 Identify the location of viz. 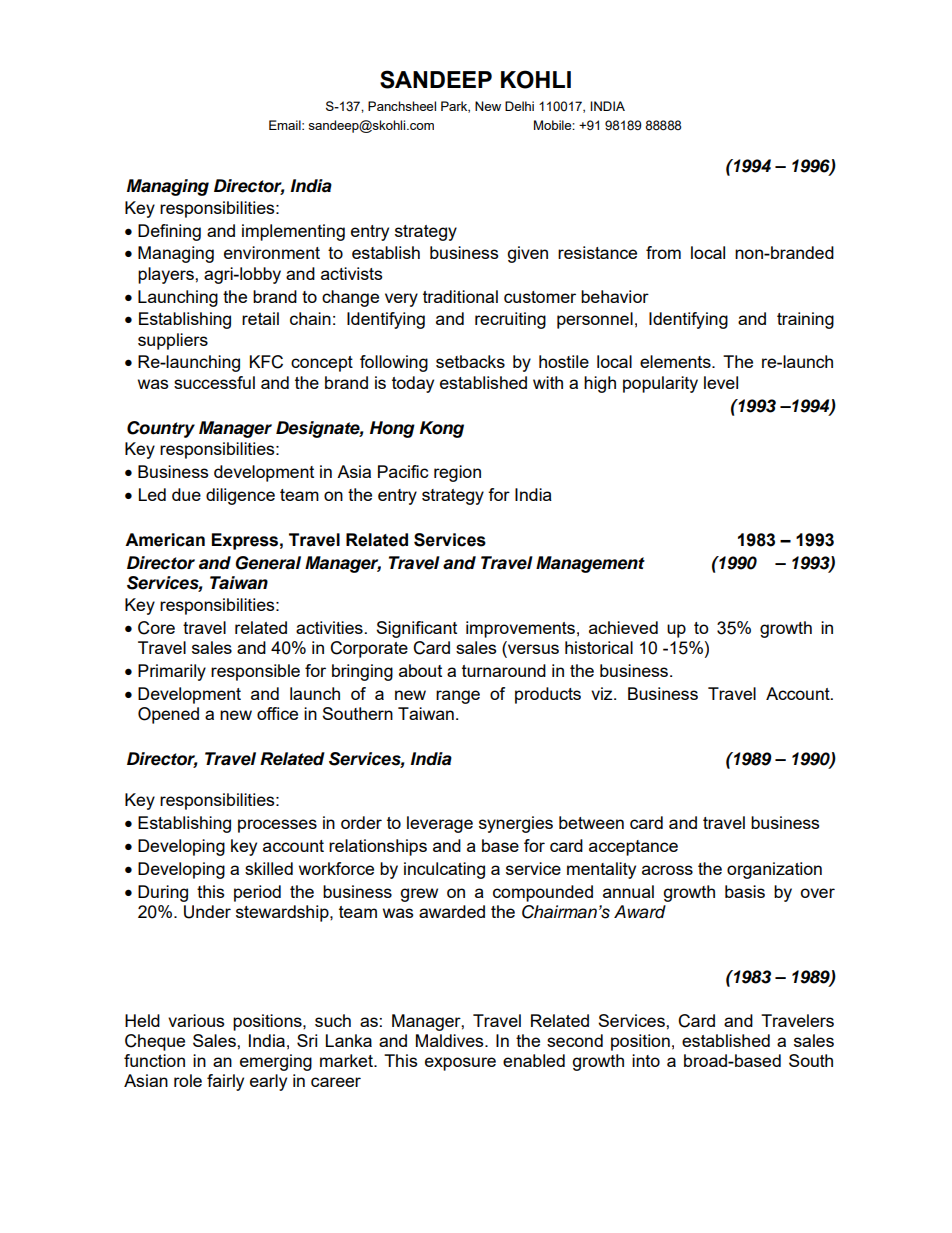
(603, 693).
